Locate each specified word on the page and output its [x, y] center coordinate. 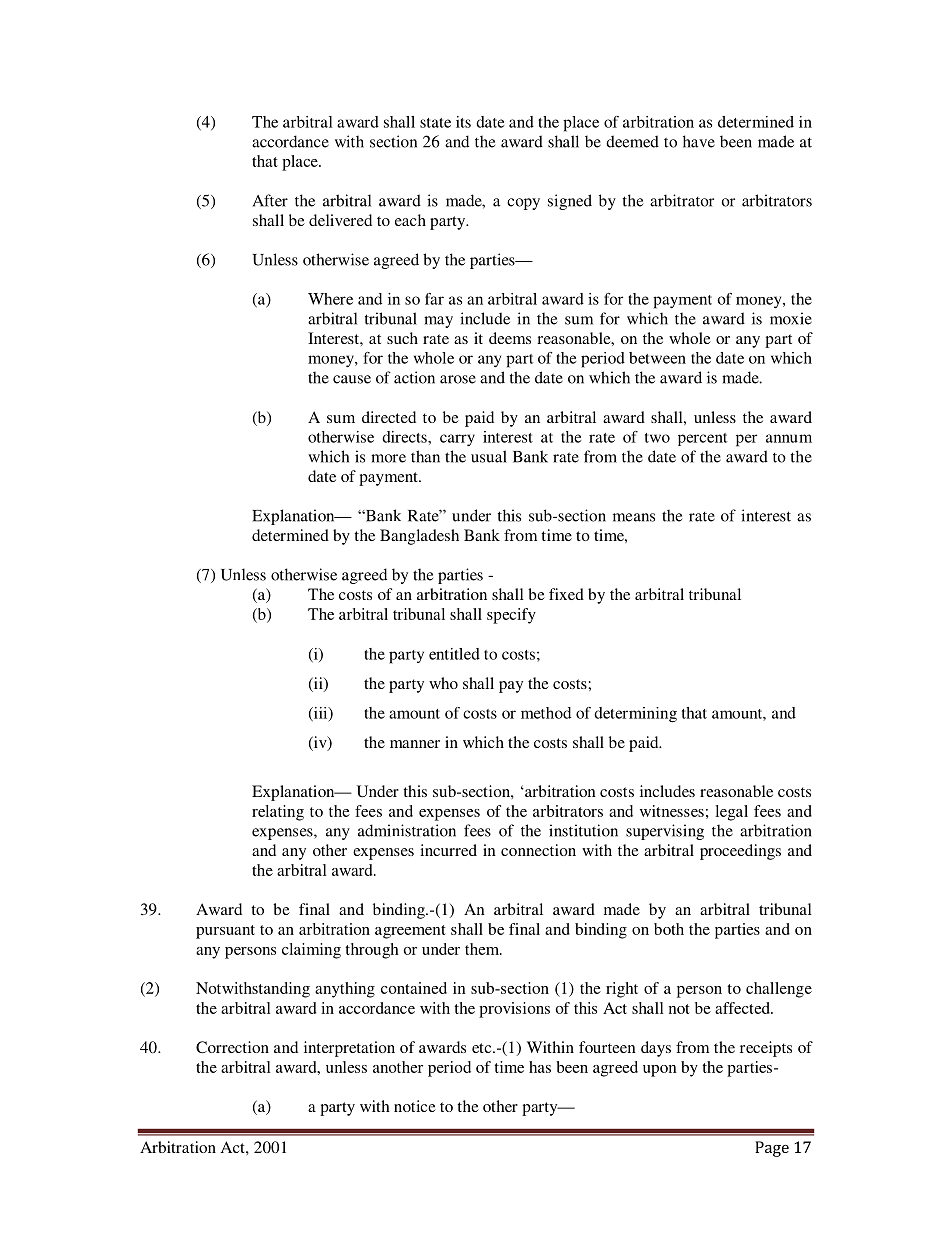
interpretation [349, 1049]
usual [489, 456]
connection [538, 850]
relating [278, 813]
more [388, 458]
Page [772, 1149]
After [270, 200]
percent [703, 439]
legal [731, 813]
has [540, 1067]
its [463, 122]
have [699, 141]
